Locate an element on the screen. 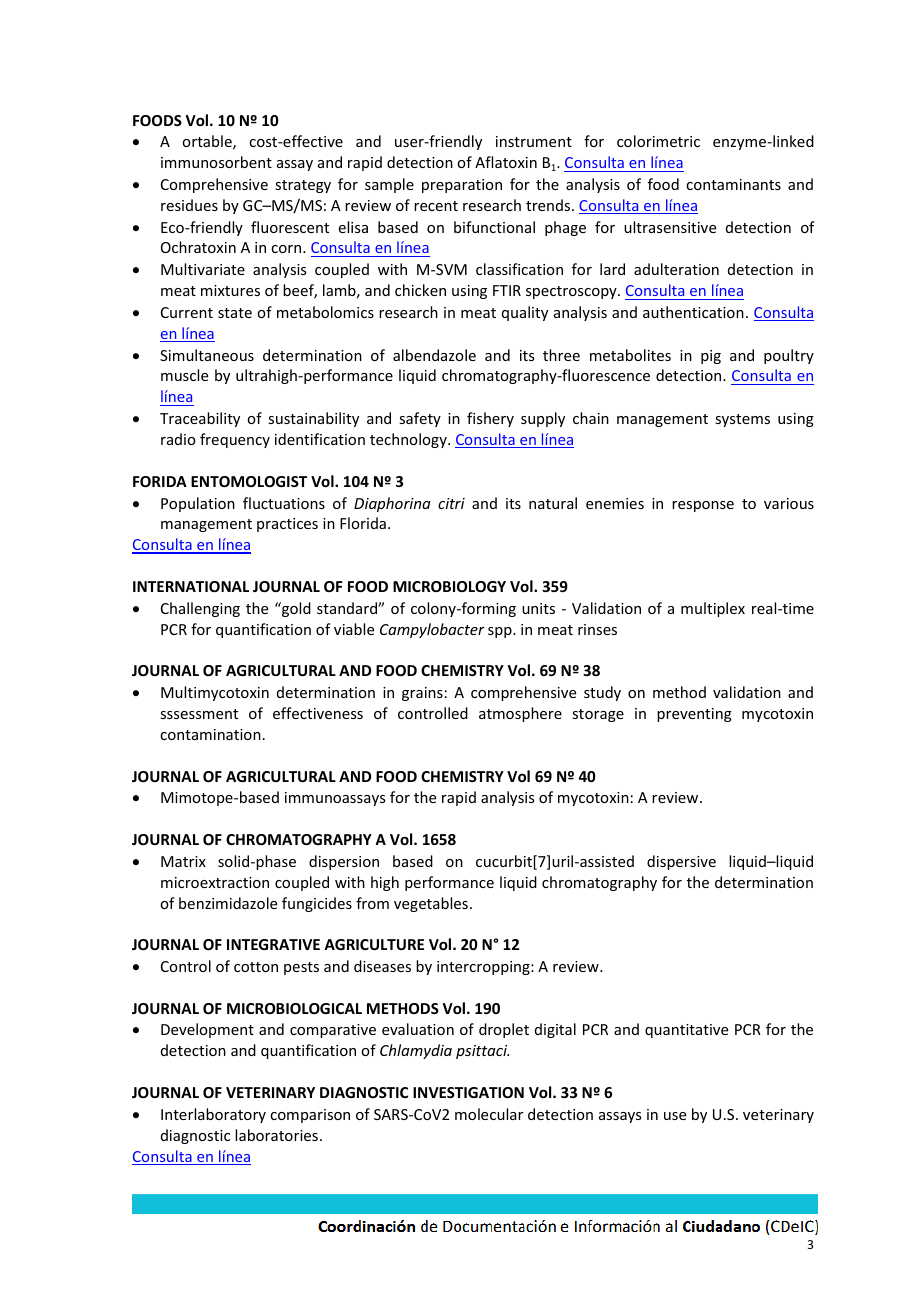 The height and width of the screenshot is (1308, 924). gold is located at coordinates (295, 609).
